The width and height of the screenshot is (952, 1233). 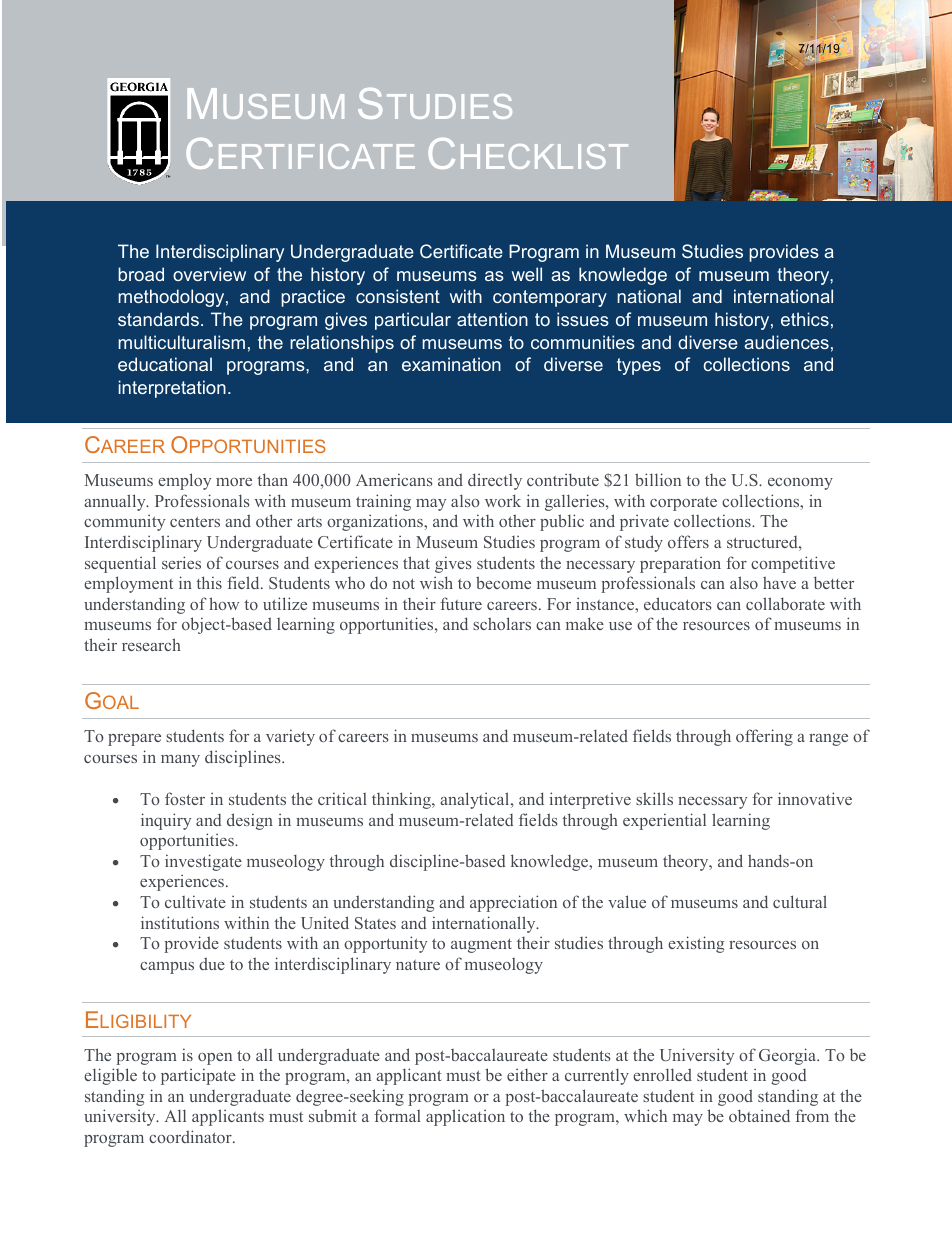 I want to click on attention, so click(x=492, y=319).
